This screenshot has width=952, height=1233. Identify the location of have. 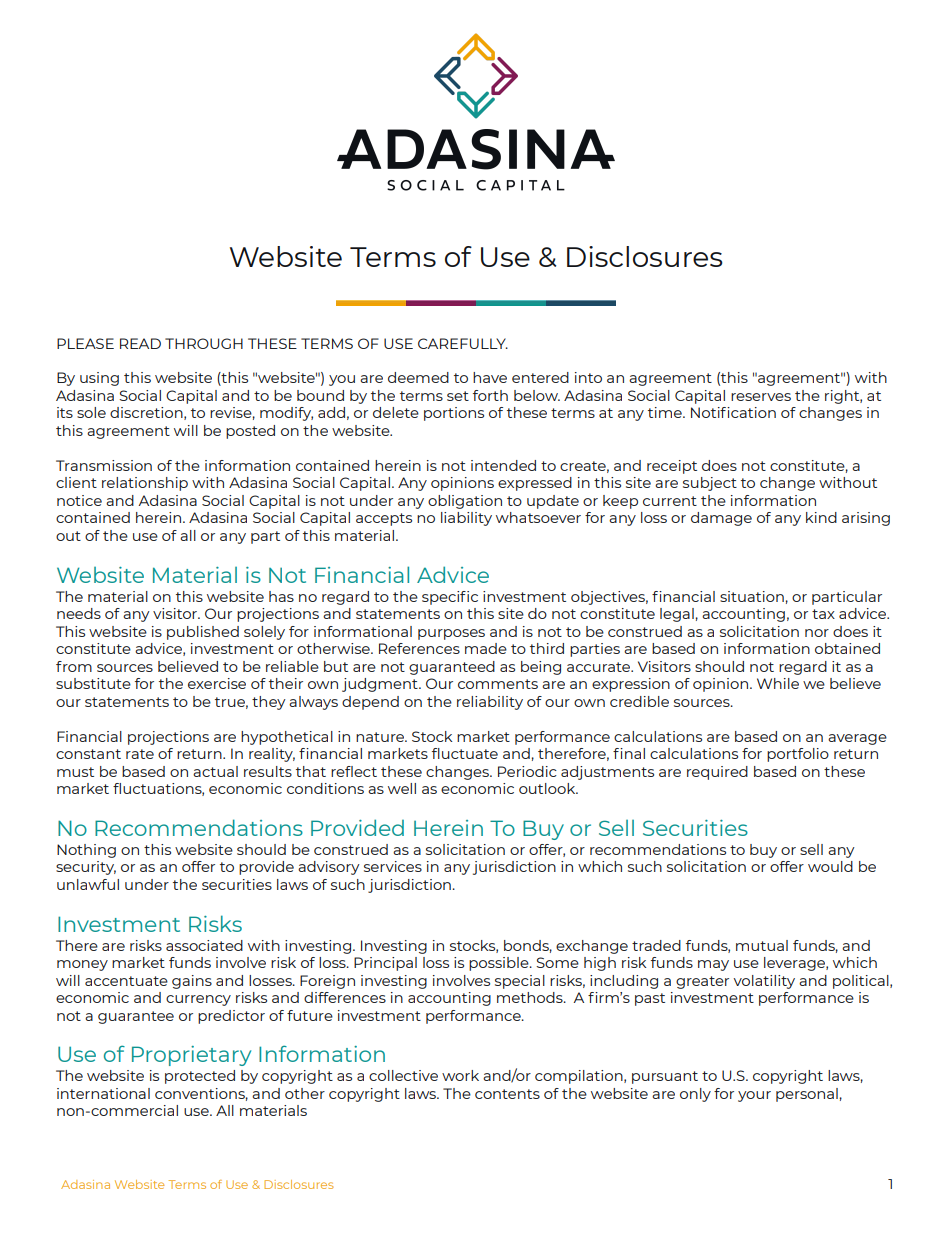
(490, 377).
